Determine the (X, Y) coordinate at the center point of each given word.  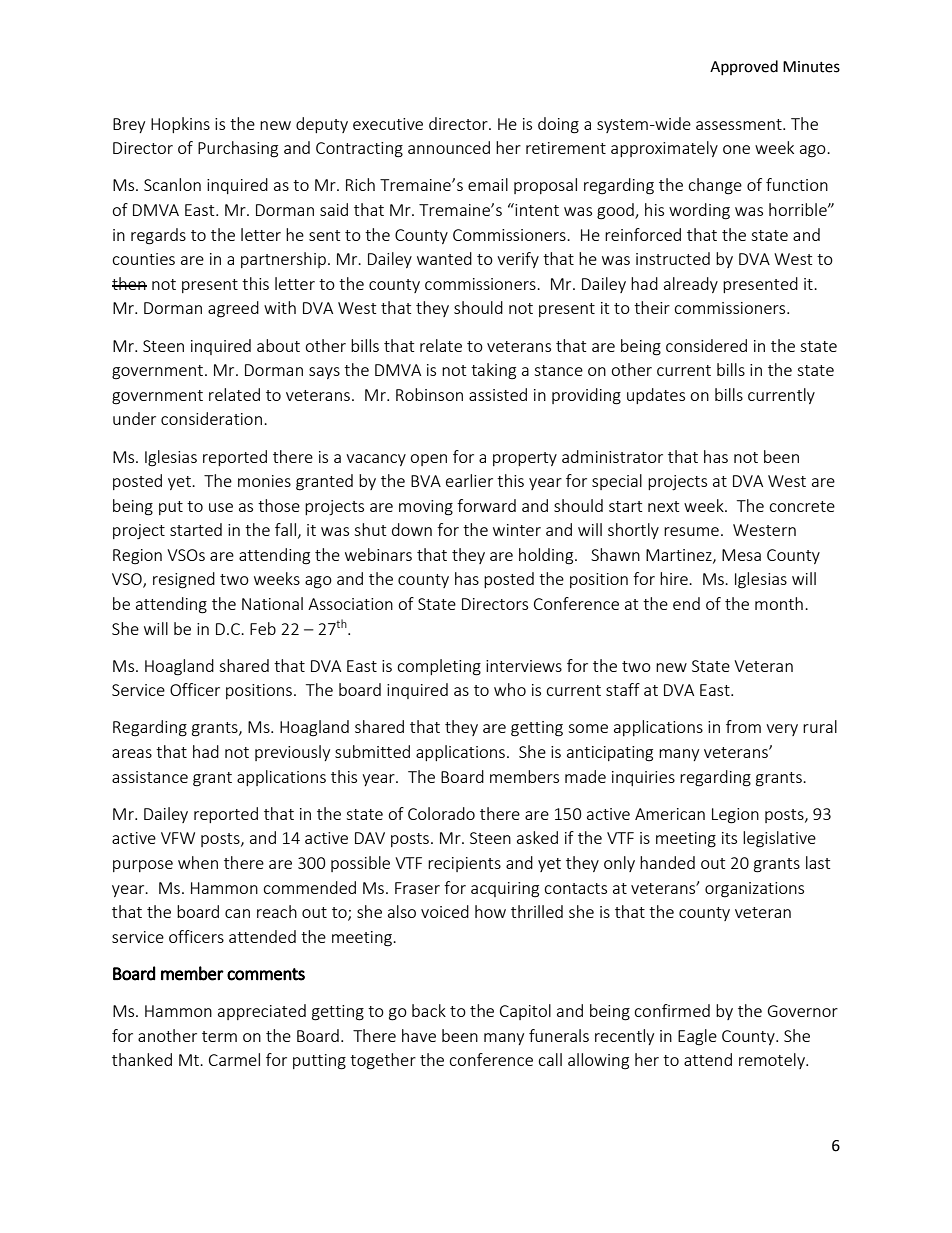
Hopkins (180, 125)
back (429, 1010)
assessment (740, 124)
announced (449, 147)
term (219, 1036)
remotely (773, 1061)
